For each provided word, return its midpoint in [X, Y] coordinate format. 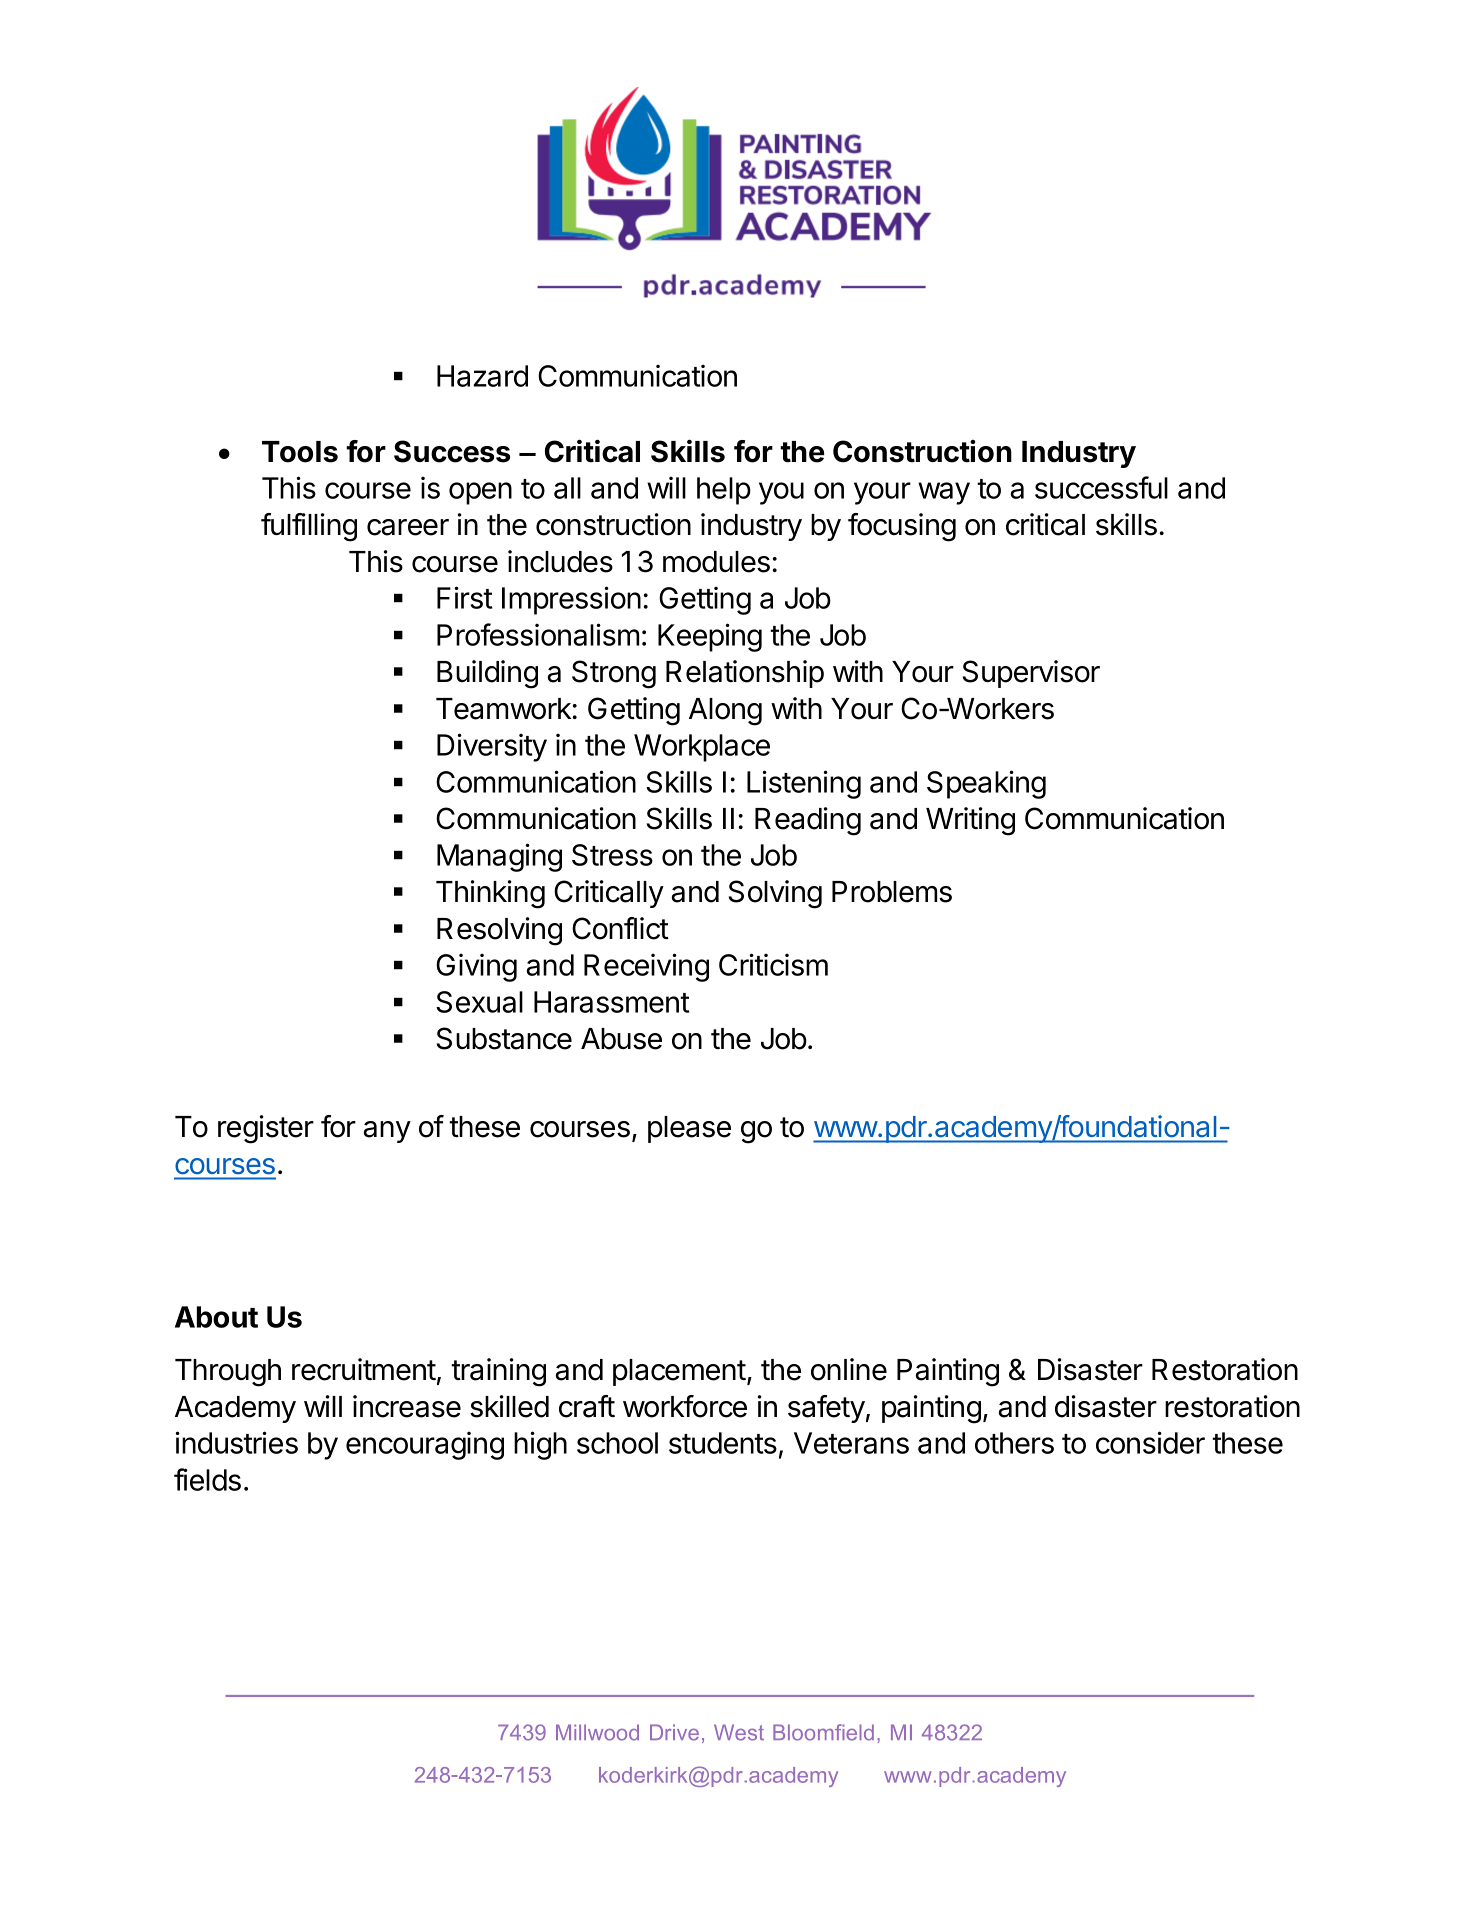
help [724, 491]
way [944, 493]
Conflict [620, 928]
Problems [892, 892]
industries [237, 1442]
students [723, 1443]
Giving [476, 968]
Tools [300, 452]
